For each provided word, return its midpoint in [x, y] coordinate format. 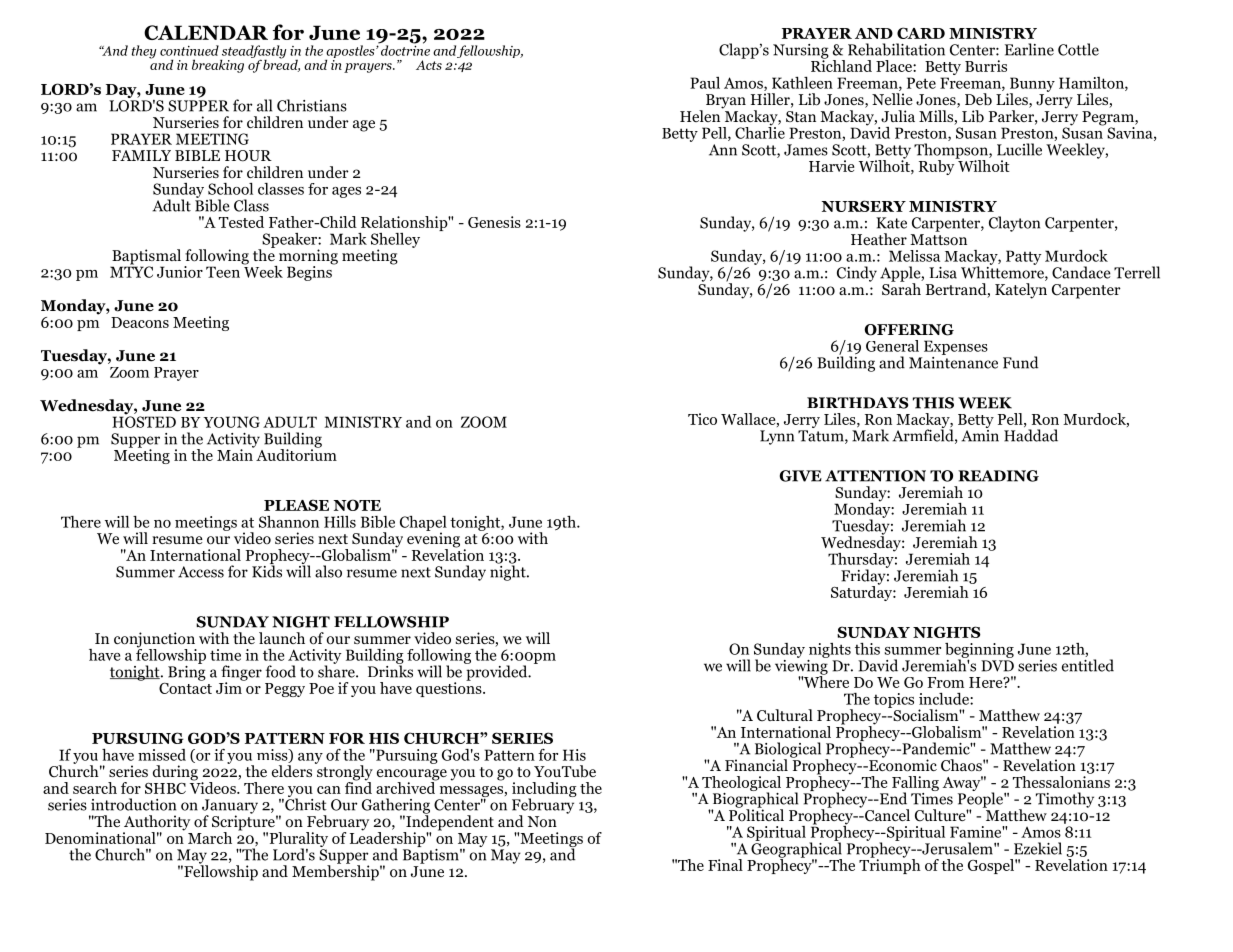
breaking [218, 66]
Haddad [1031, 435]
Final [725, 865]
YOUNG [231, 422]
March [210, 838]
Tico [702, 419]
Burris [986, 66]
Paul [705, 82]
